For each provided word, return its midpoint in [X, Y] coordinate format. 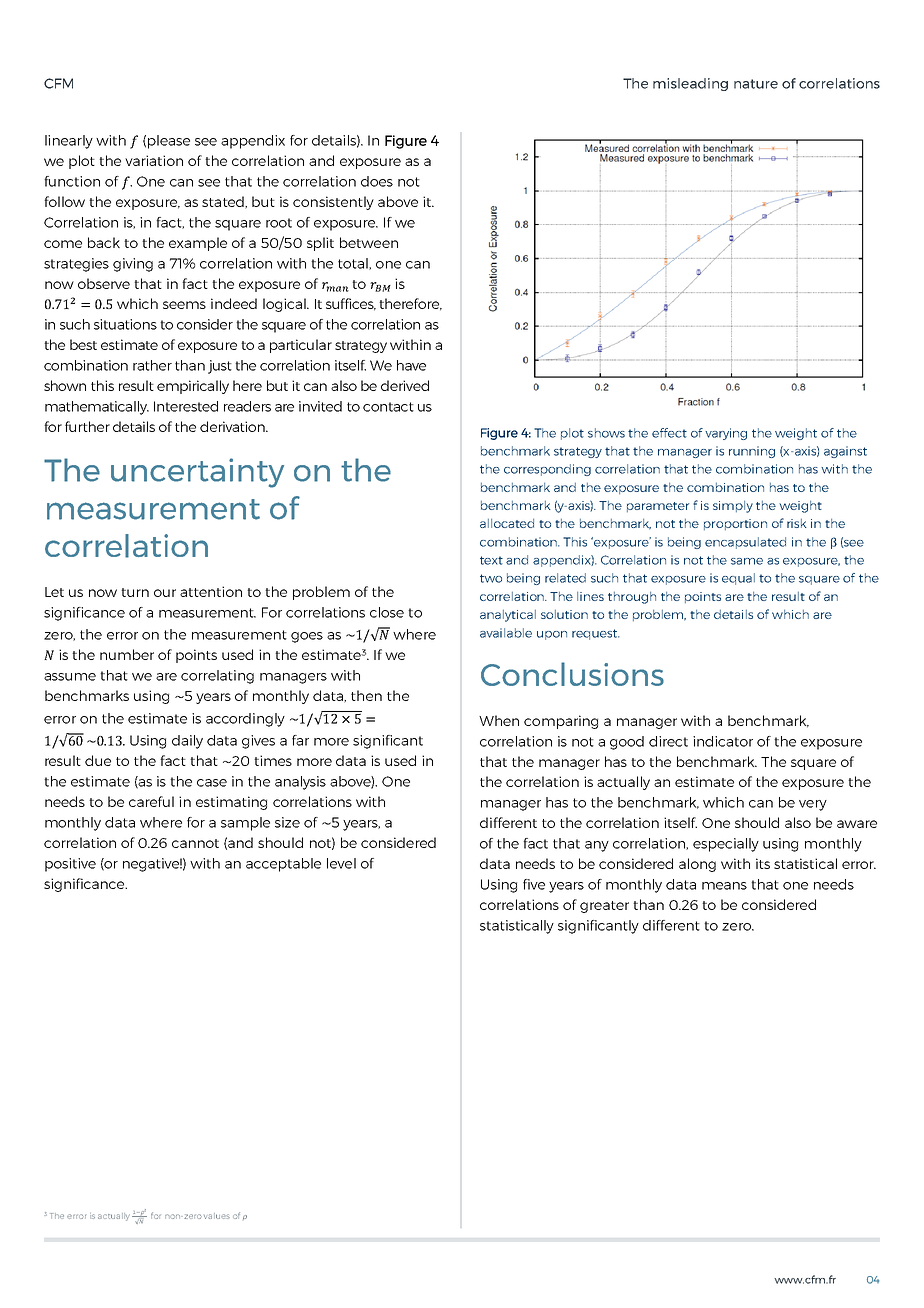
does [377, 181]
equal [738, 579]
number [127, 654]
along [697, 865]
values [217, 1216]
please [169, 142]
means [724, 886]
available [506, 633]
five [534, 884]
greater [604, 907]
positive [70, 865]
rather [152, 365]
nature [756, 84]
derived [405, 385]
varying [726, 434]
